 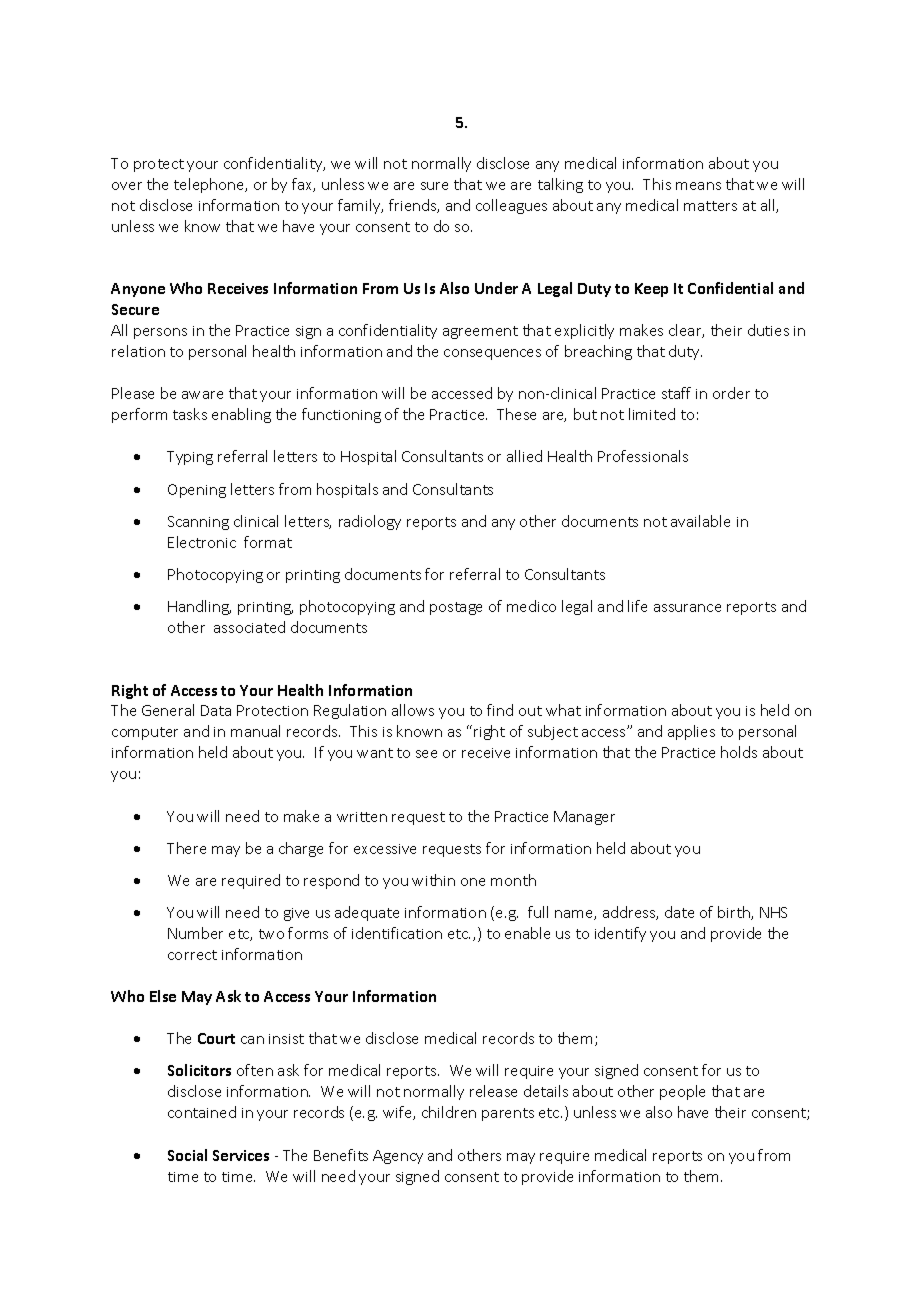 I want to click on There, so click(x=186, y=848).
